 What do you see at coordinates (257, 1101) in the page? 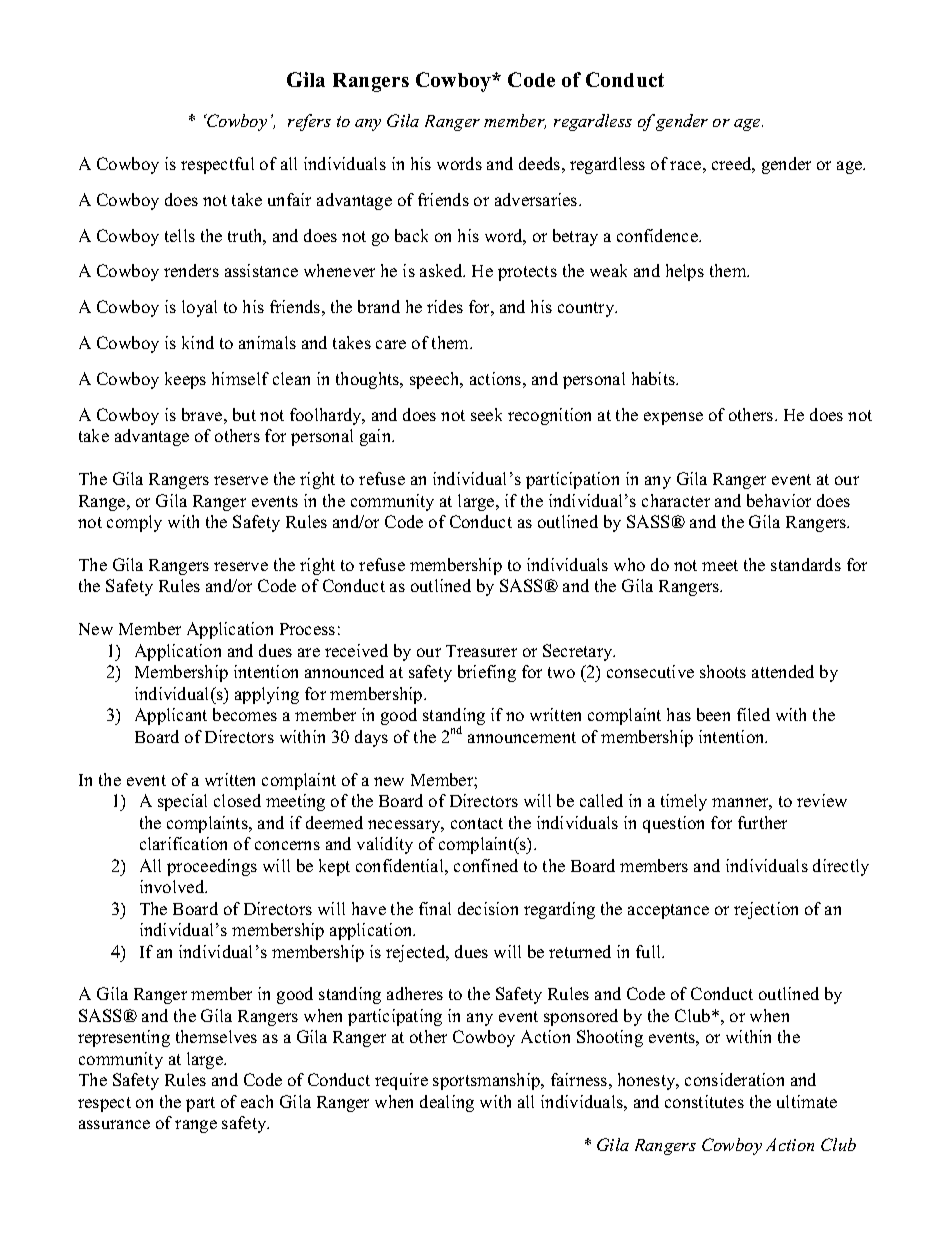
I see `each` at bounding box center [257, 1101].
